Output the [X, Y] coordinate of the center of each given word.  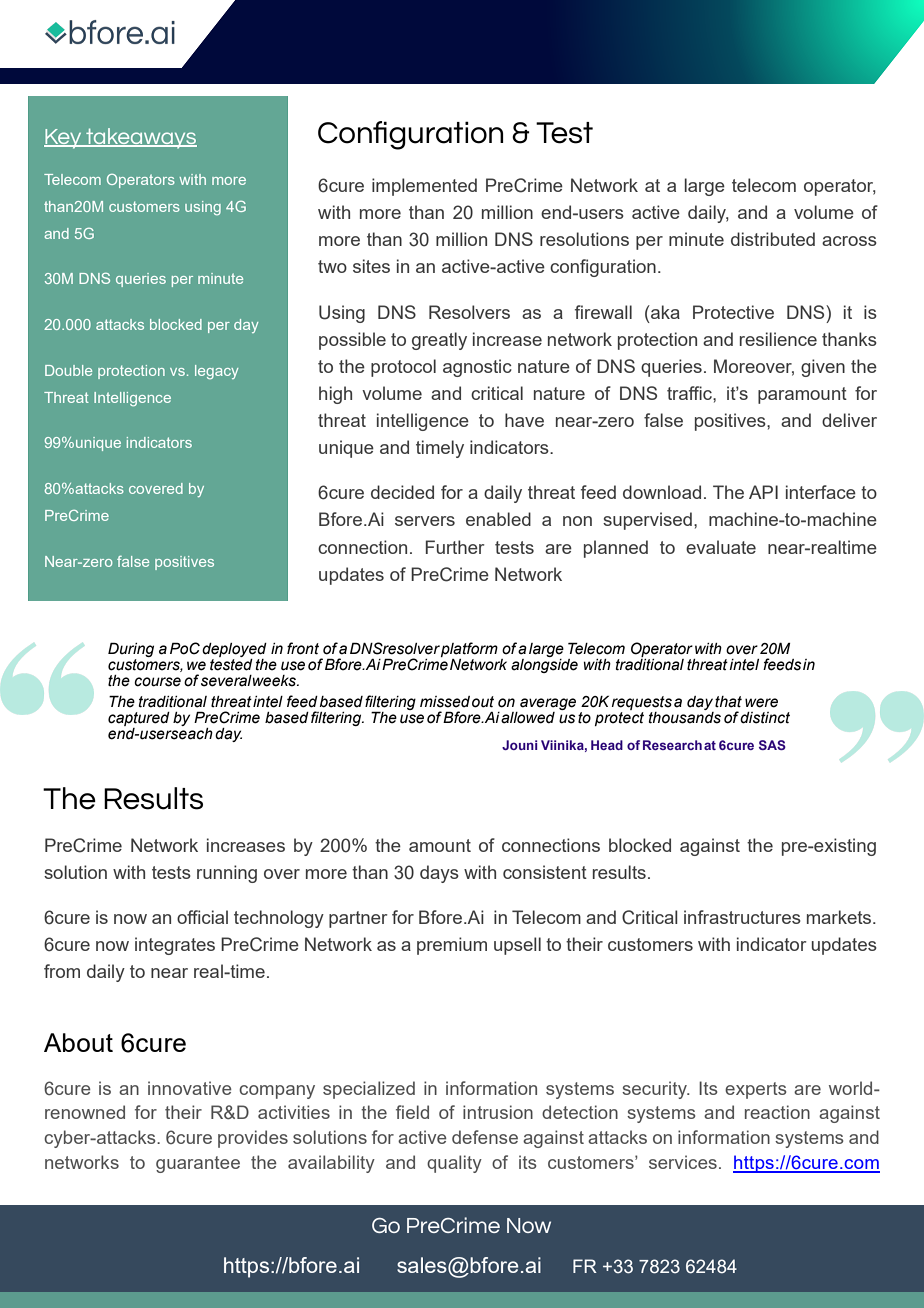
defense [485, 1137]
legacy [216, 372]
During [131, 651]
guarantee [198, 1164]
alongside [544, 664]
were [761, 703]
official [202, 917]
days [439, 874]
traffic [690, 393]
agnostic [477, 368]
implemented [424, 187]
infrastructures [742, 917]
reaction [777, 1112]
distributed [773, 239]
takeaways [140, 138]
